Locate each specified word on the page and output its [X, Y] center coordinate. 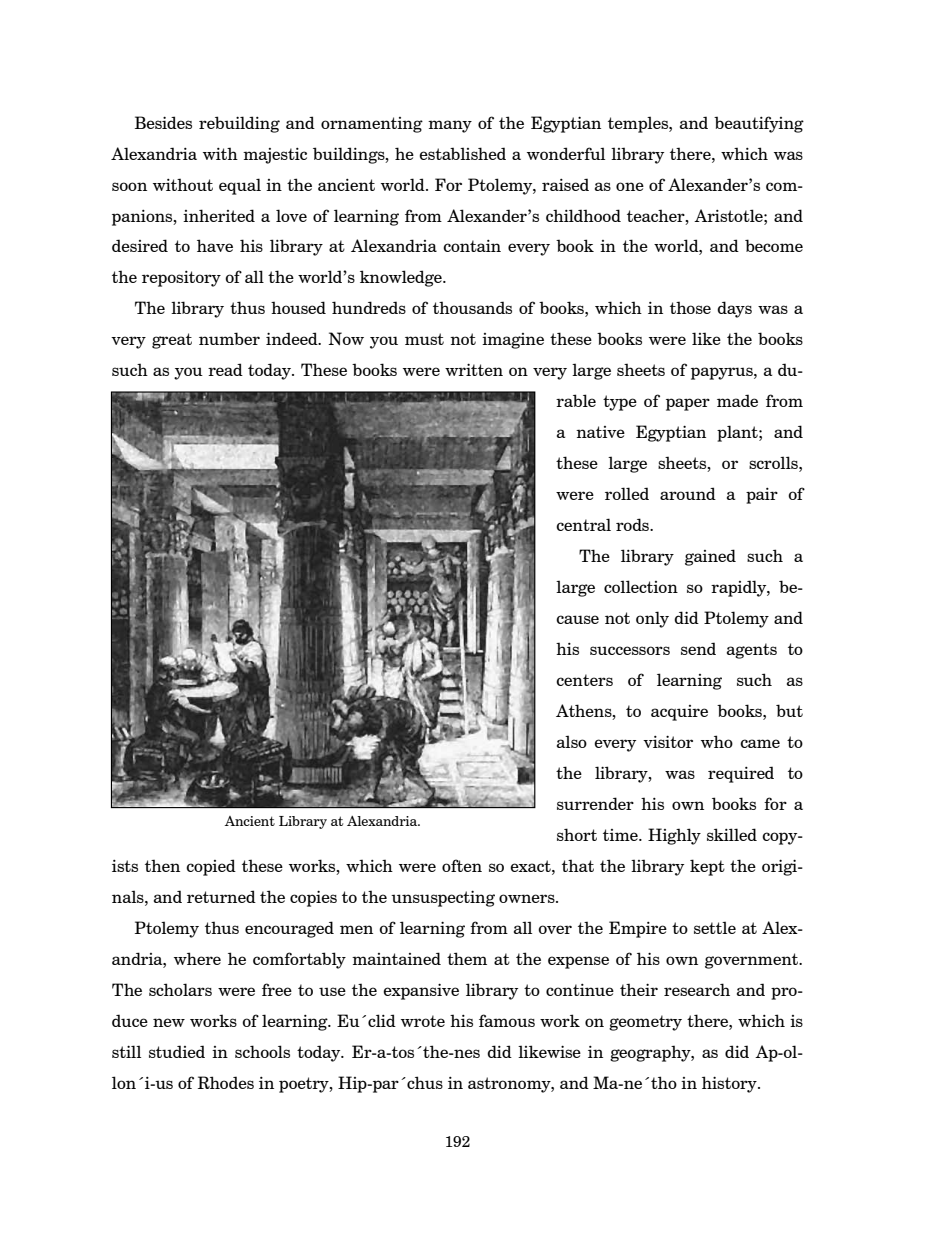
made [737, 400]
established [462, 153]
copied [211, 867]
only [652, 619]
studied [177, 1051]
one [630, 186]
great [172, 341]
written [474, 369]
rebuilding [239, 124]
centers [584, 680]
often [462, 865]
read [225, 369]
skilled [732, 834]
